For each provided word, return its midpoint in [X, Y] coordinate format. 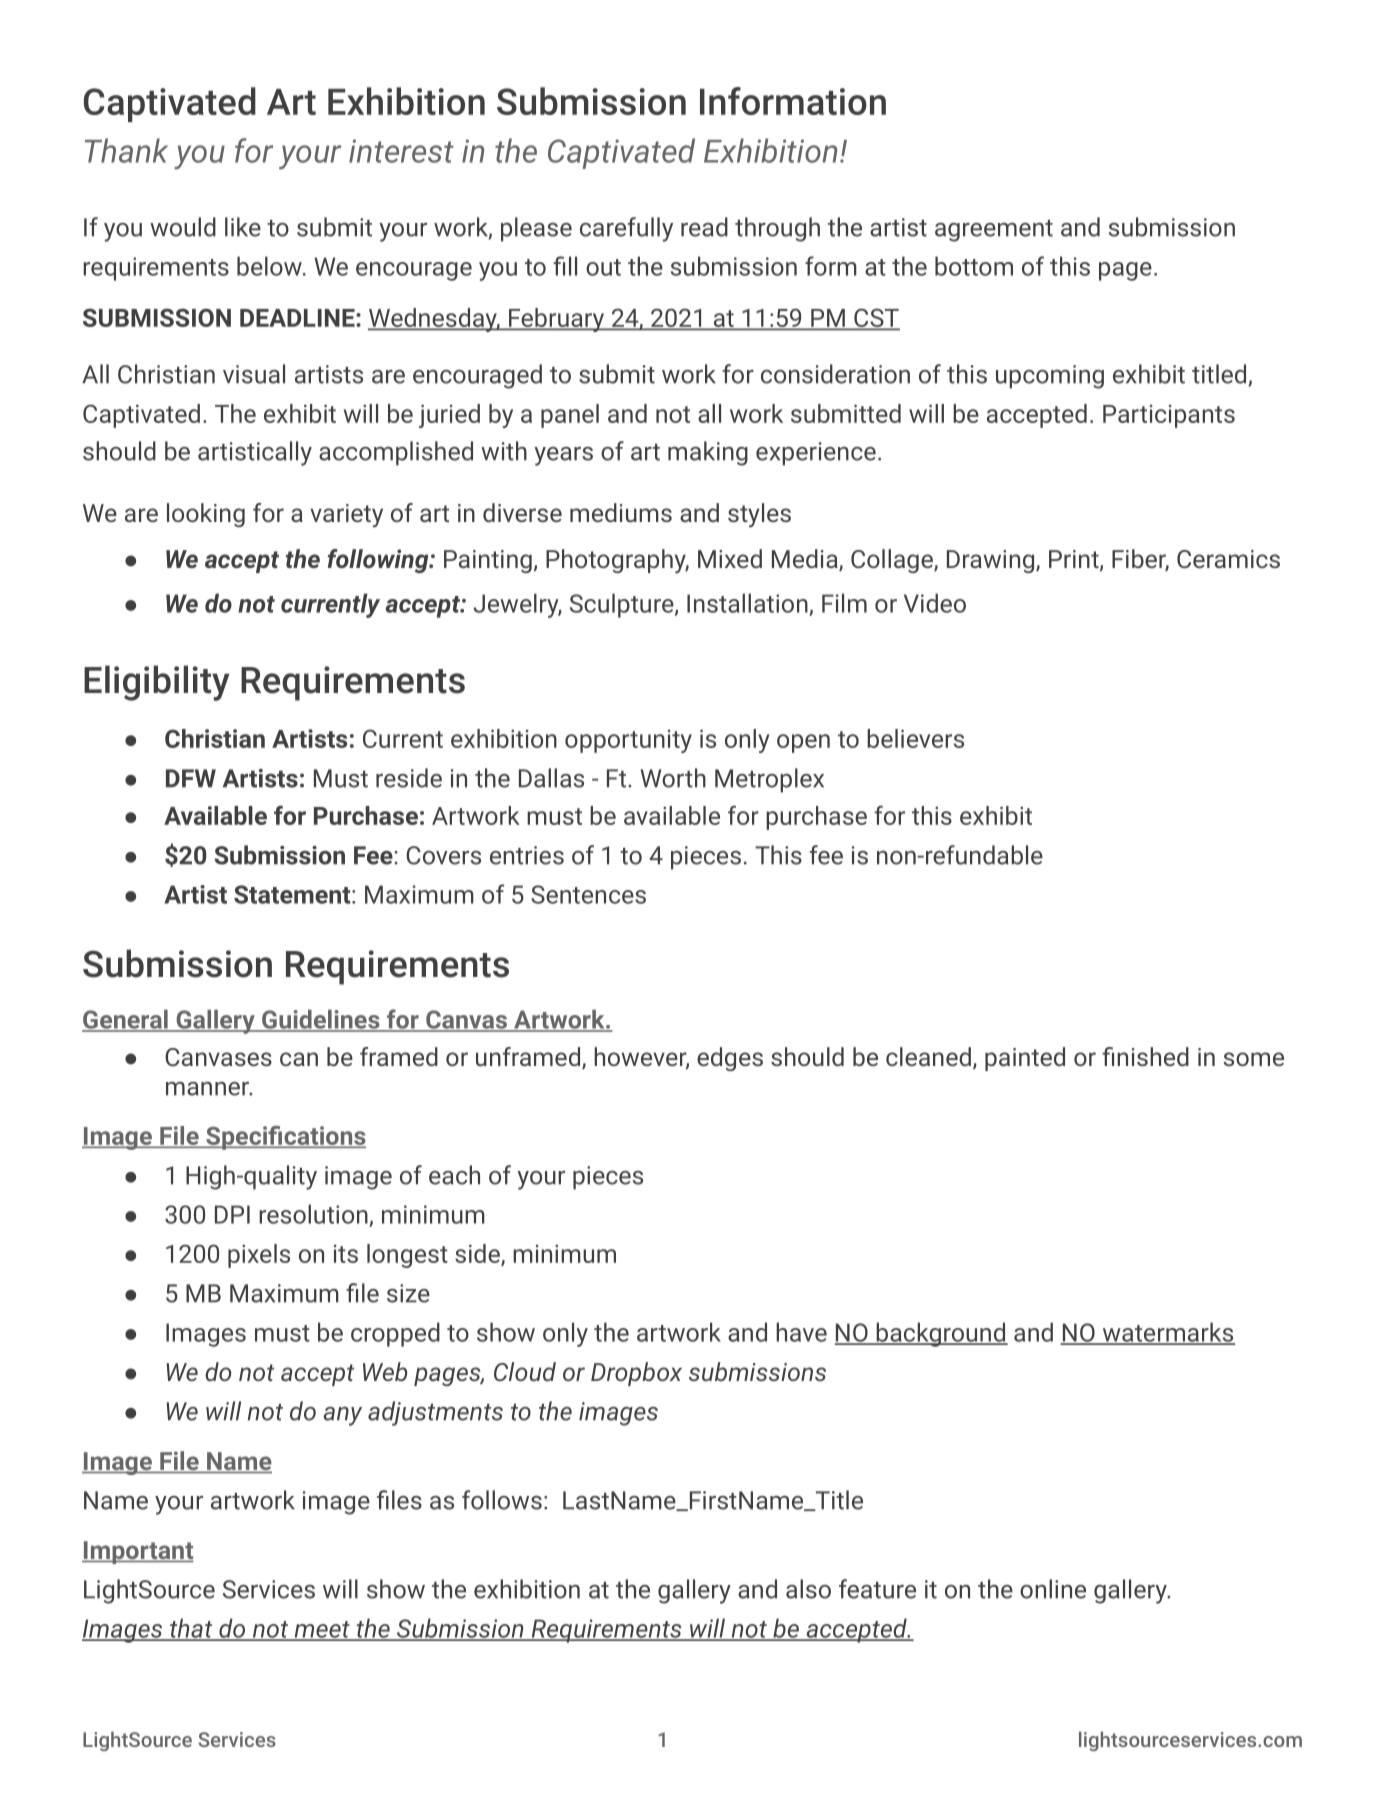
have [801, 1332]
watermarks [1167, 1333]
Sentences [588, 894]
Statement [293, 894]
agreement [994, 231]
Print [1075, 560]
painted [1025, 1059]
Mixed [730, 558]
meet [322, 1630]
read [704, 227]
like [243, 227]
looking [206, 515]
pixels [259, 1256]
